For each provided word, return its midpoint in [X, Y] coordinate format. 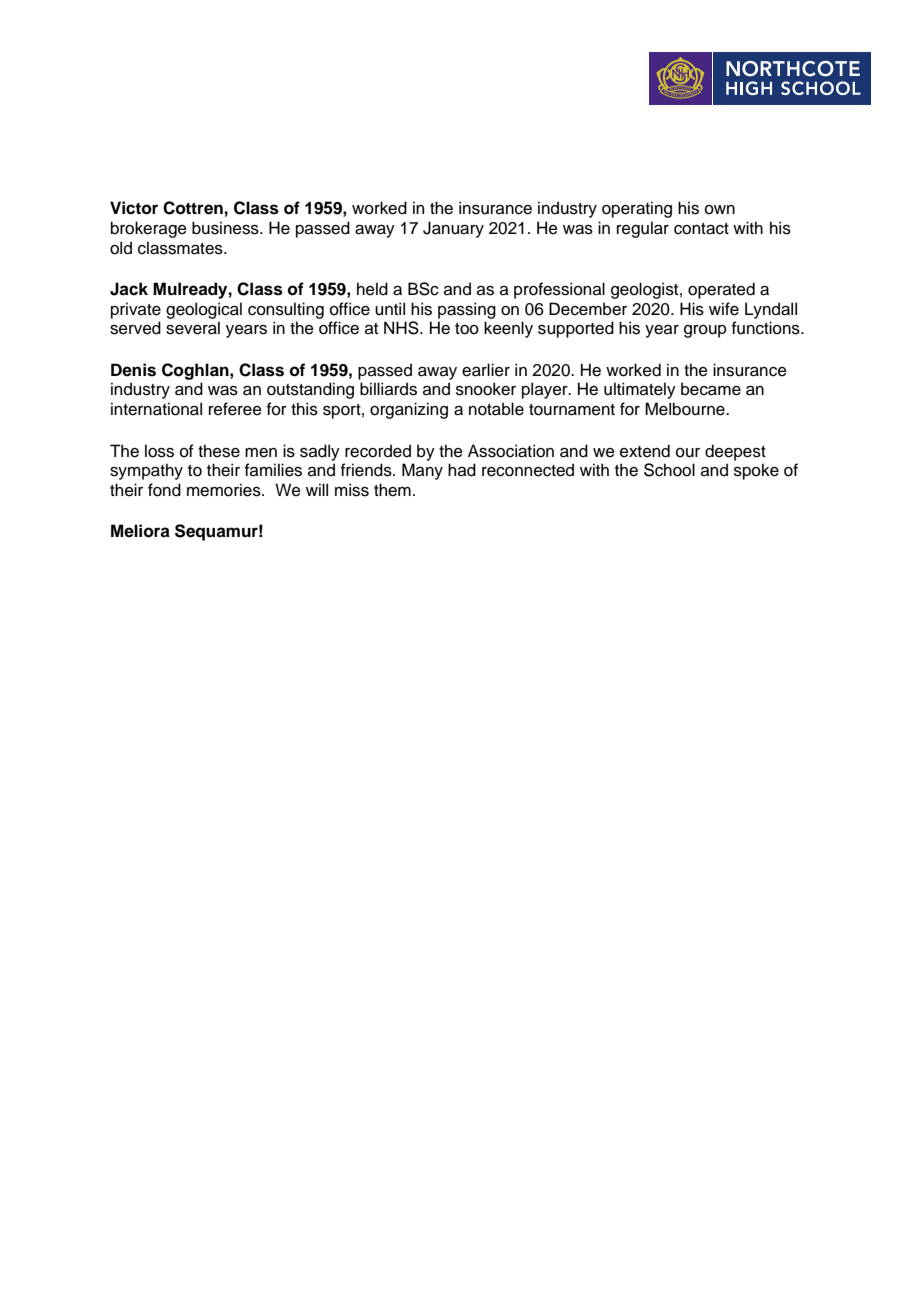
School [669, 470]
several [193, 328]
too [467, 329]
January [453, 229]
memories [225, 490]
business [226, 228]
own [720, 210]
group [705, 331]
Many [422, 471]
